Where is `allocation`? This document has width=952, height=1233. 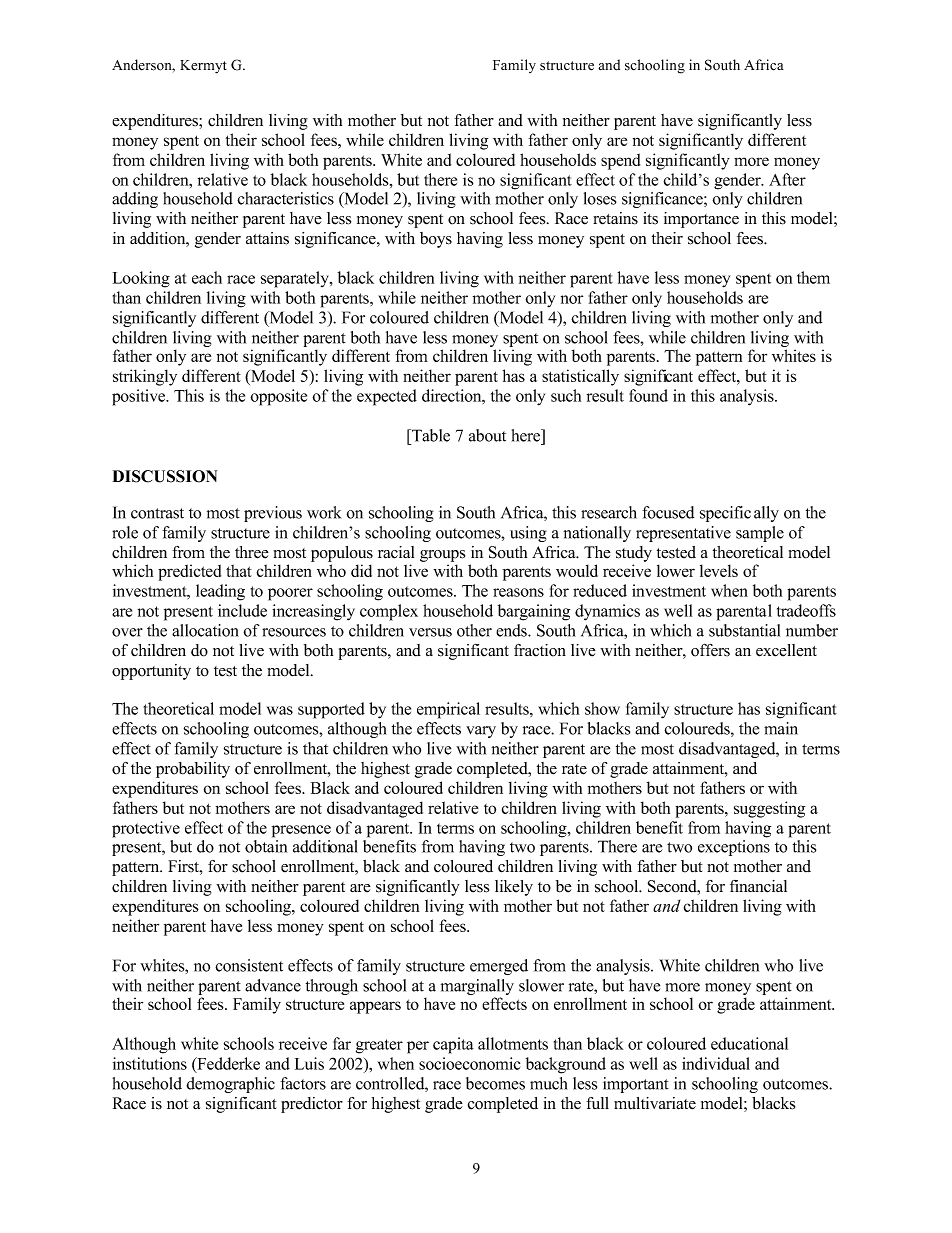
allocation is located at coordinates (205, 630).
